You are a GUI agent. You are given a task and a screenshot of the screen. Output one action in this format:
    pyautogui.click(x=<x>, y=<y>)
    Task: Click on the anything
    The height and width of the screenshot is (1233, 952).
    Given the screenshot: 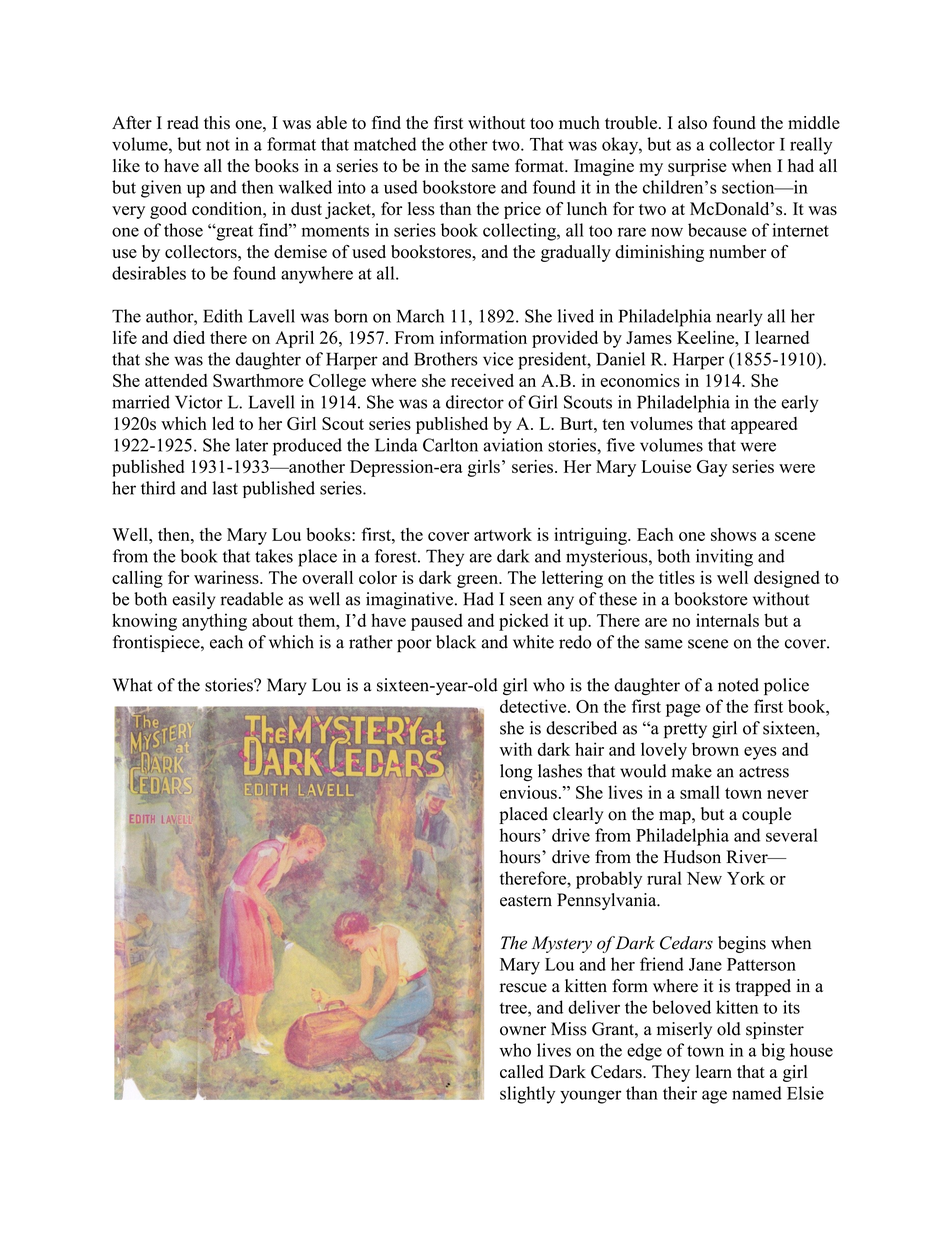 What is the action you would take?
    pyautogui.click(x=214, y=622)
